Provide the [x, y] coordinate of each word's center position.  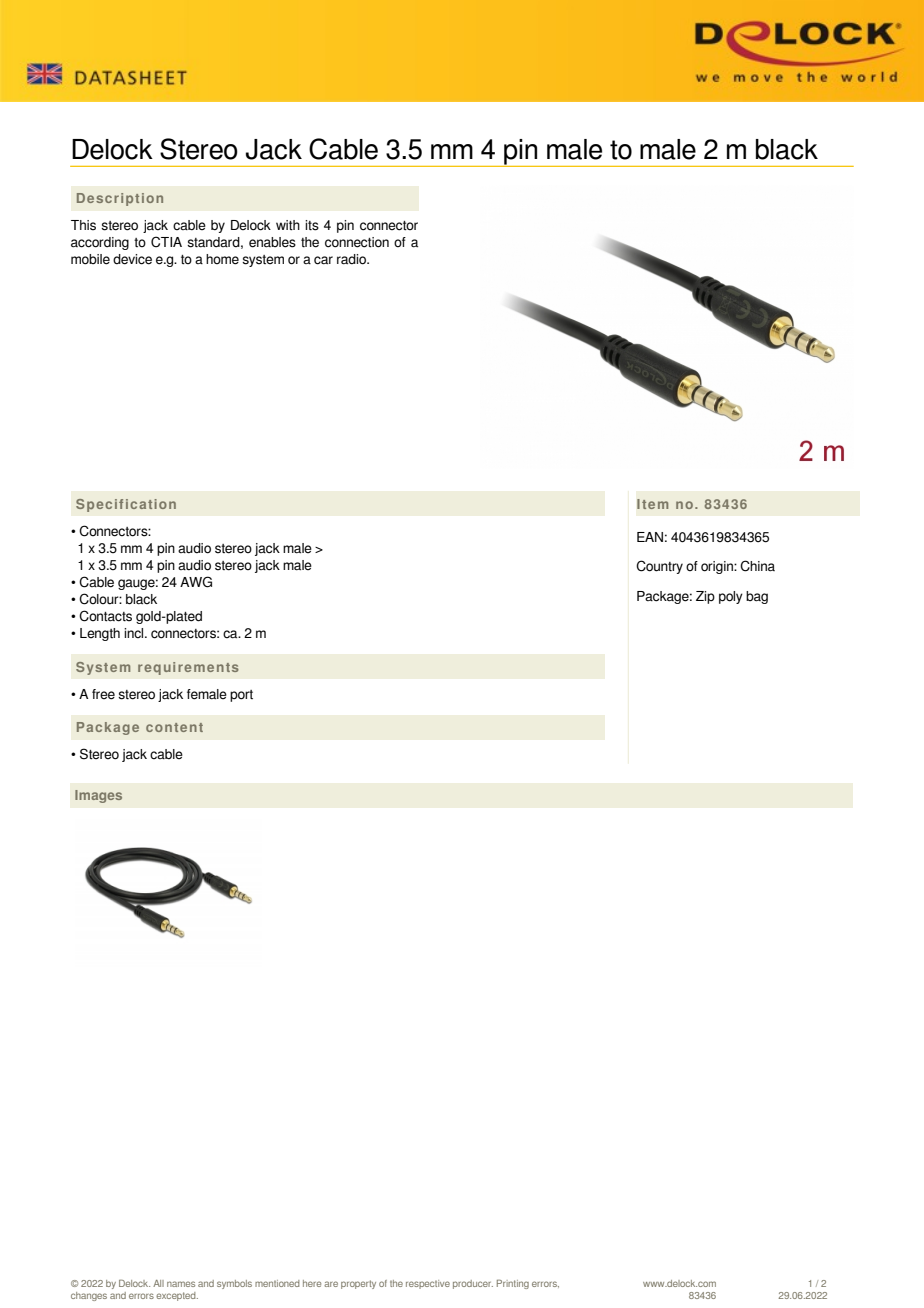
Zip [705, 597]
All [158, 1283]
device [132, 259]
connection [357, 242]
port [241, 696]
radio [353, 259]
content [174, 727]
